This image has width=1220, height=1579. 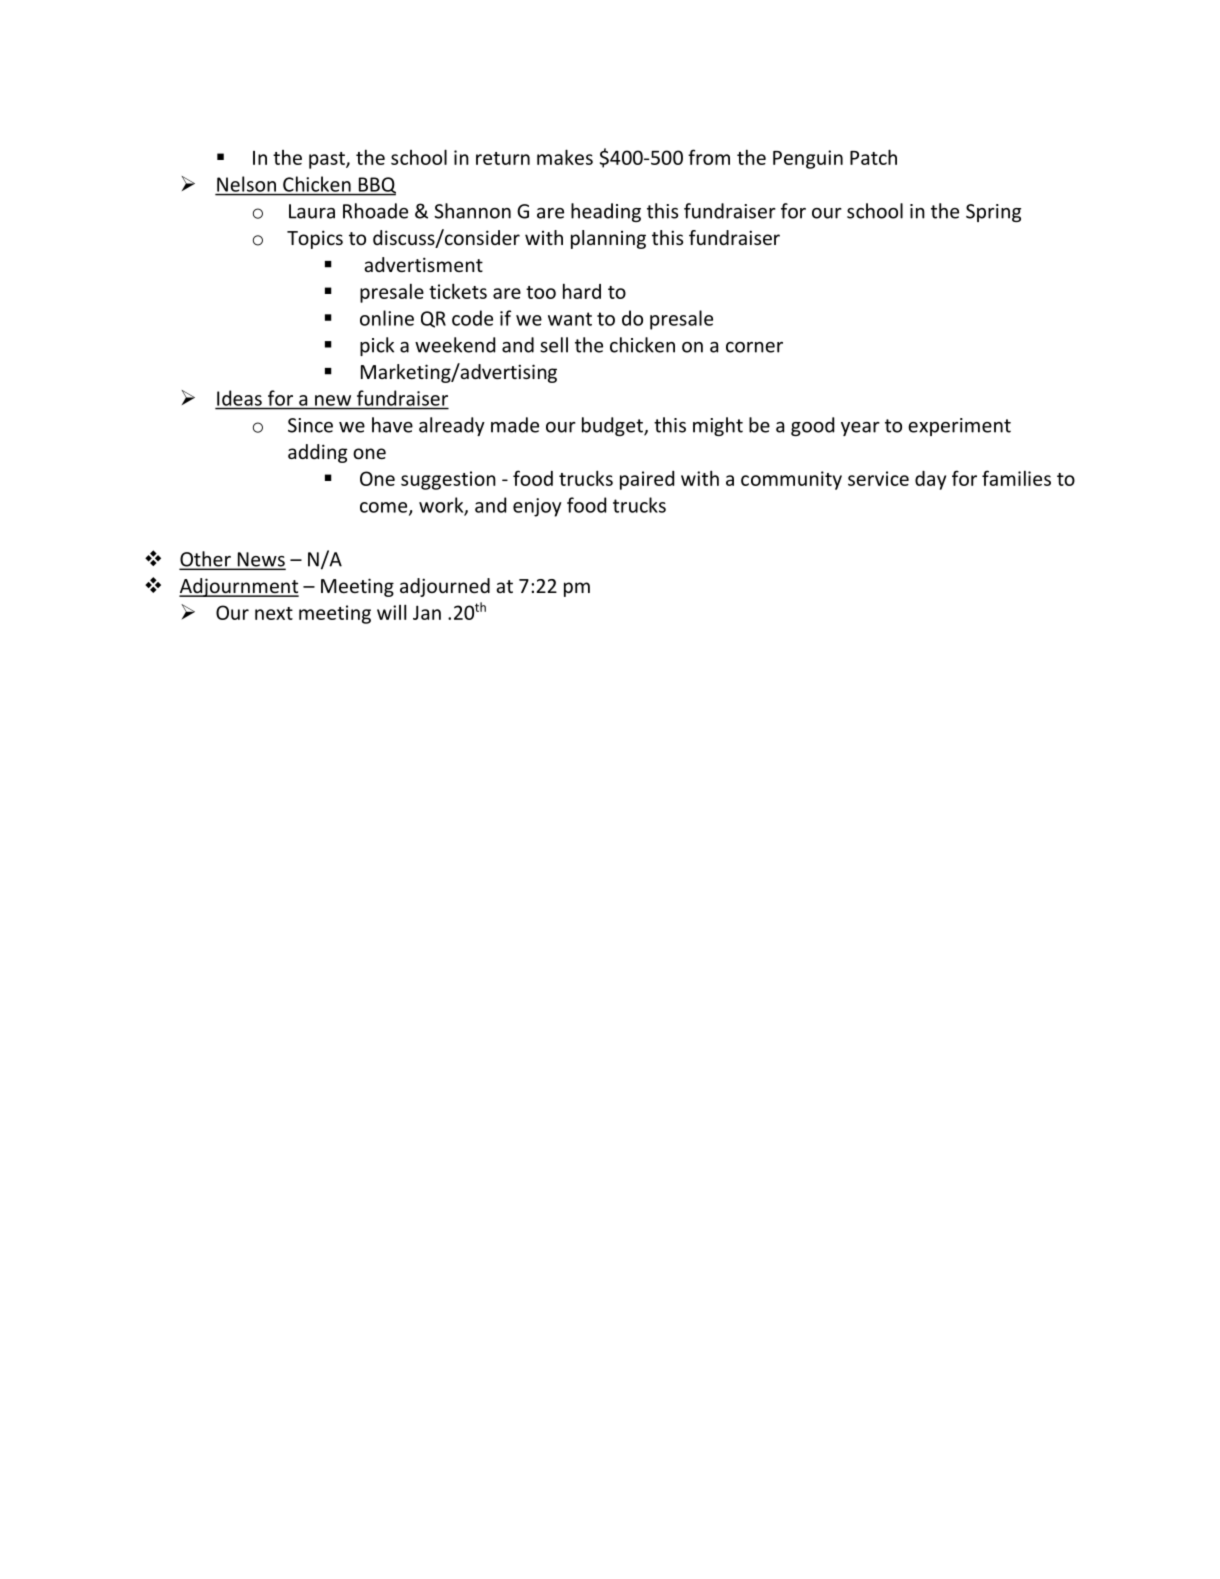 I want to click on adding, so click(x=317, y=453).
